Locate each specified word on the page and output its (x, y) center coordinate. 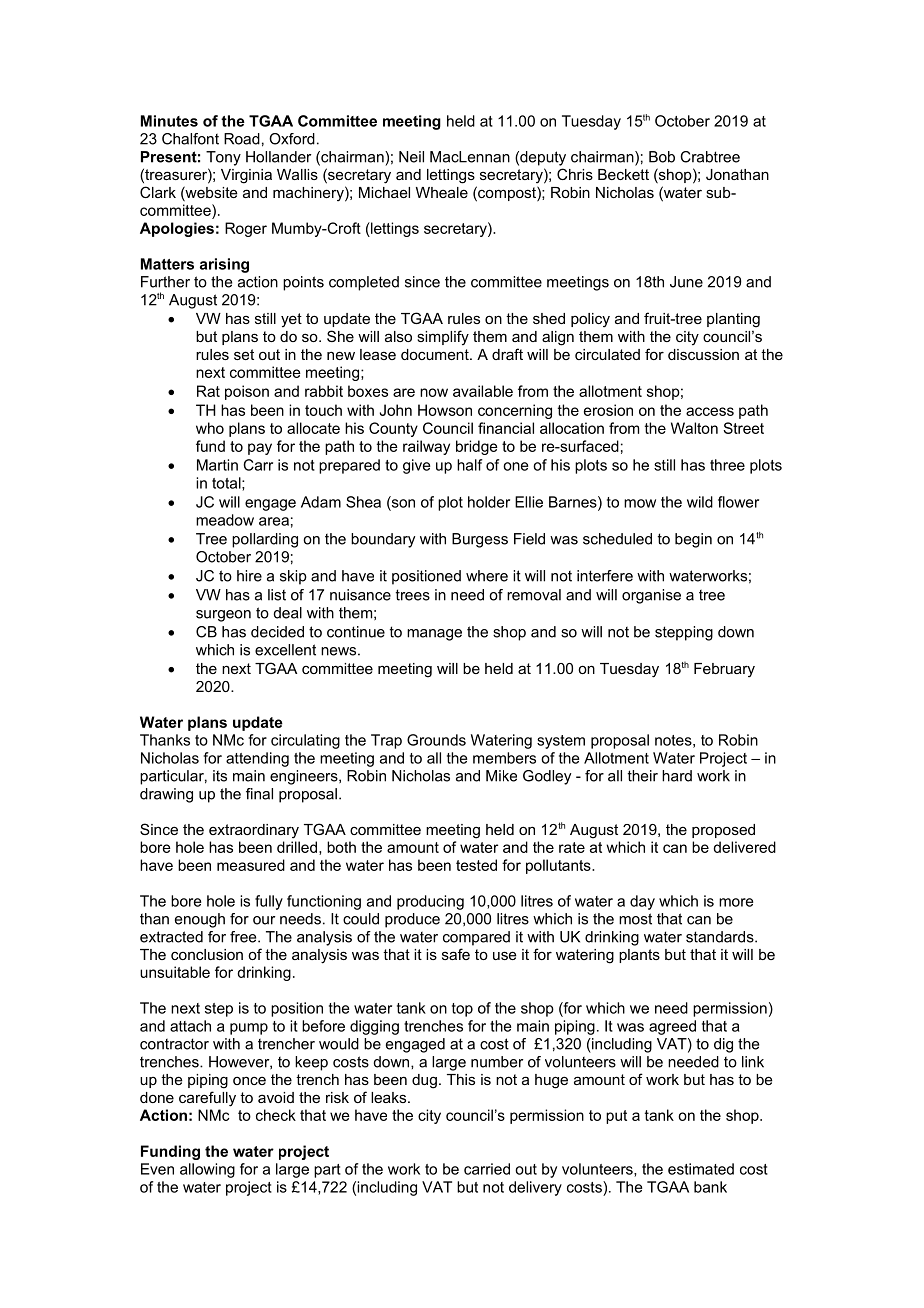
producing (430, 902)
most (635, 919)
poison (247, 392)
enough (200, 920)
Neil (411, 157)
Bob (662, 157)
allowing (207, 1170)
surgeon (223, 616)
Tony (223, 158)
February (724, 670)
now (434, 392)
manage (434, 635)
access (710, 411)
